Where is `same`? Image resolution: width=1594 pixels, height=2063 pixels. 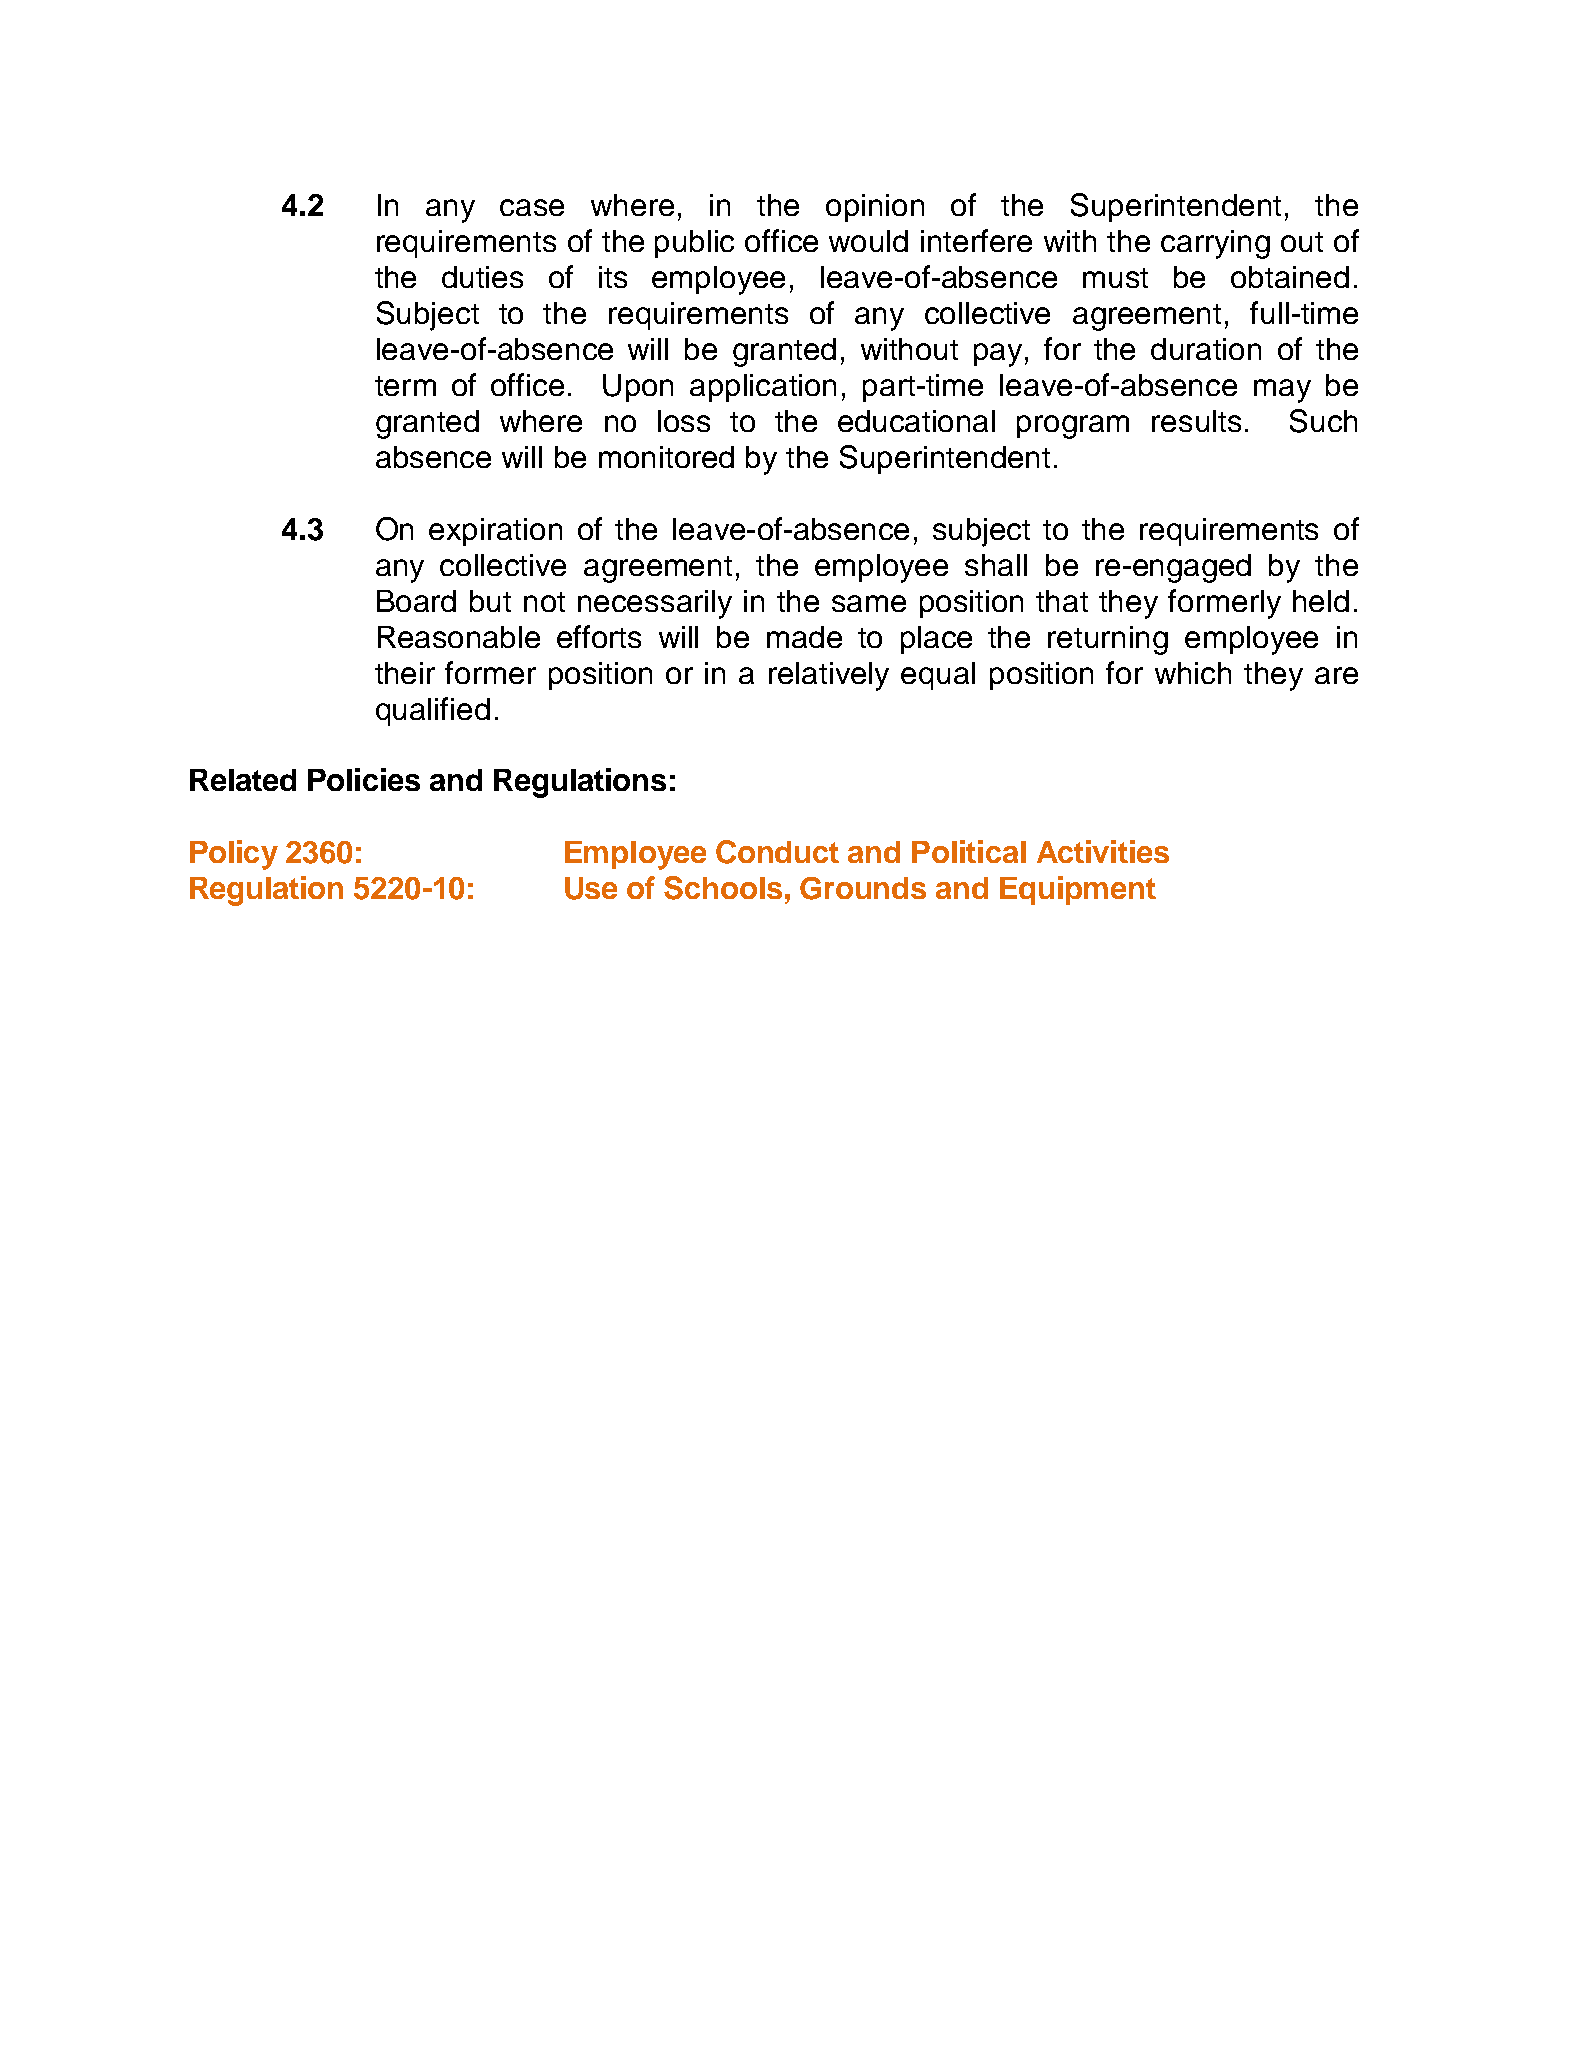 same is located at coordinates (869, 603).
